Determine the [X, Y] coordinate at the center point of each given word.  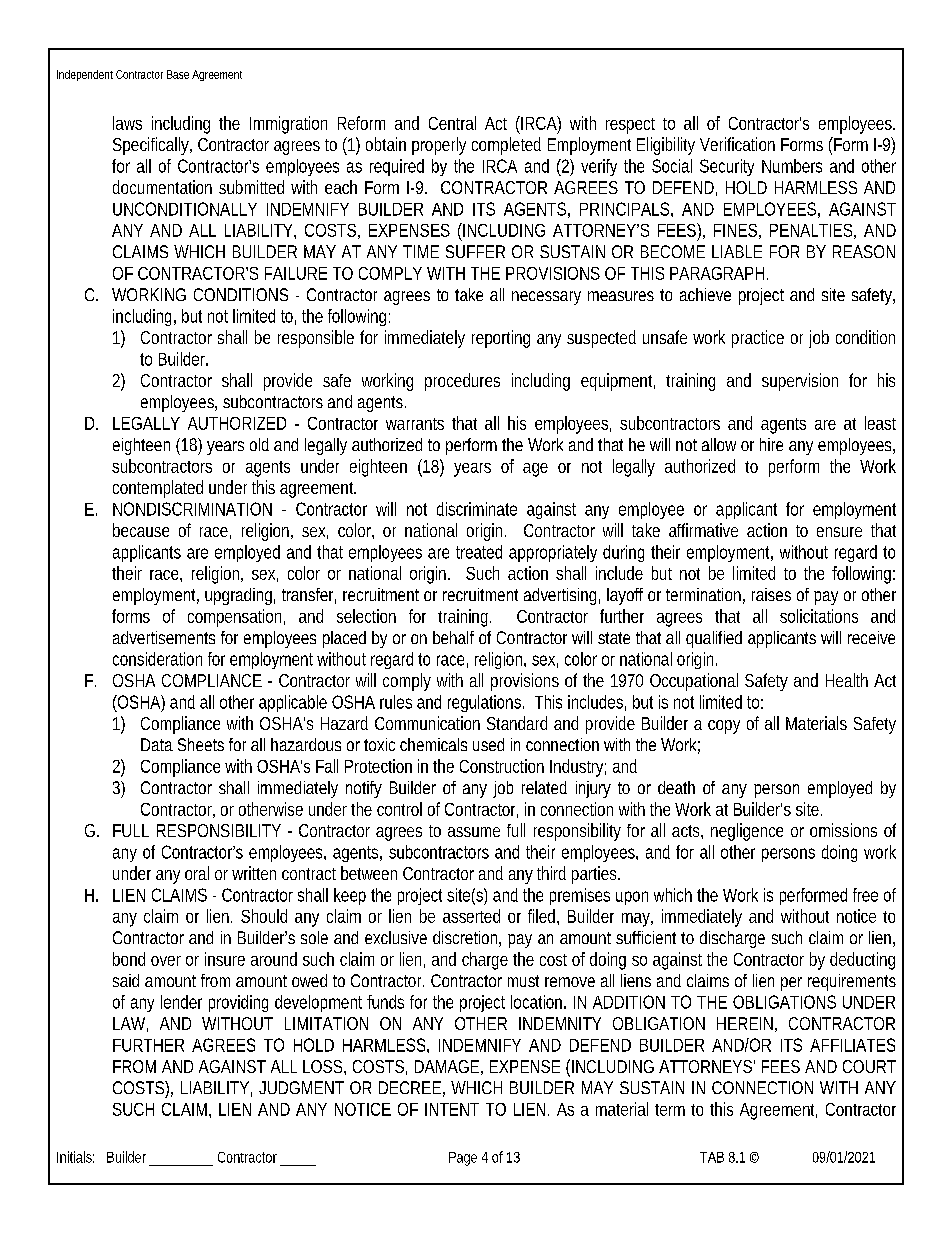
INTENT [451, 1109]
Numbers [792, 166]
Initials [74, 1157]
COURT [868, 1066]
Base [178, 74]
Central [452, 123]
